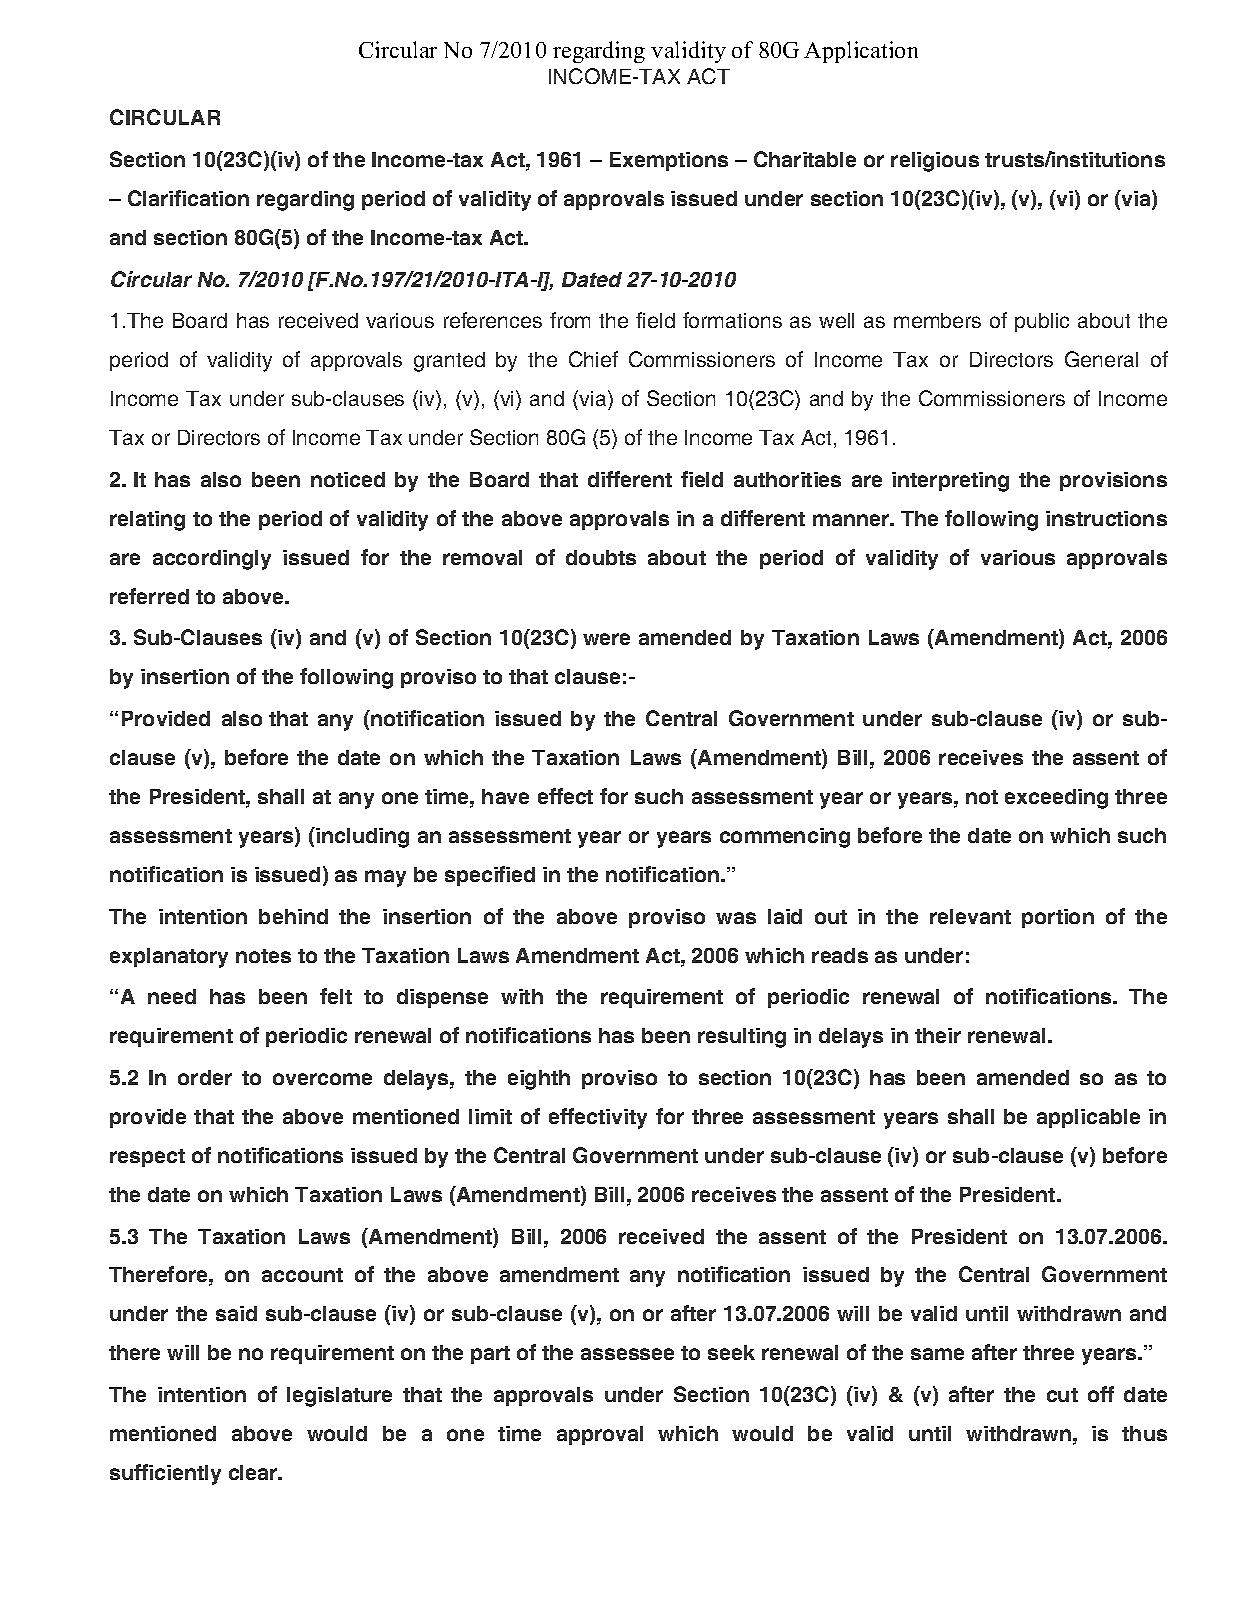  What do you see at coordinates (742, 1038) in the document?
I see `resulting` at bounding box center [742, 1038].
